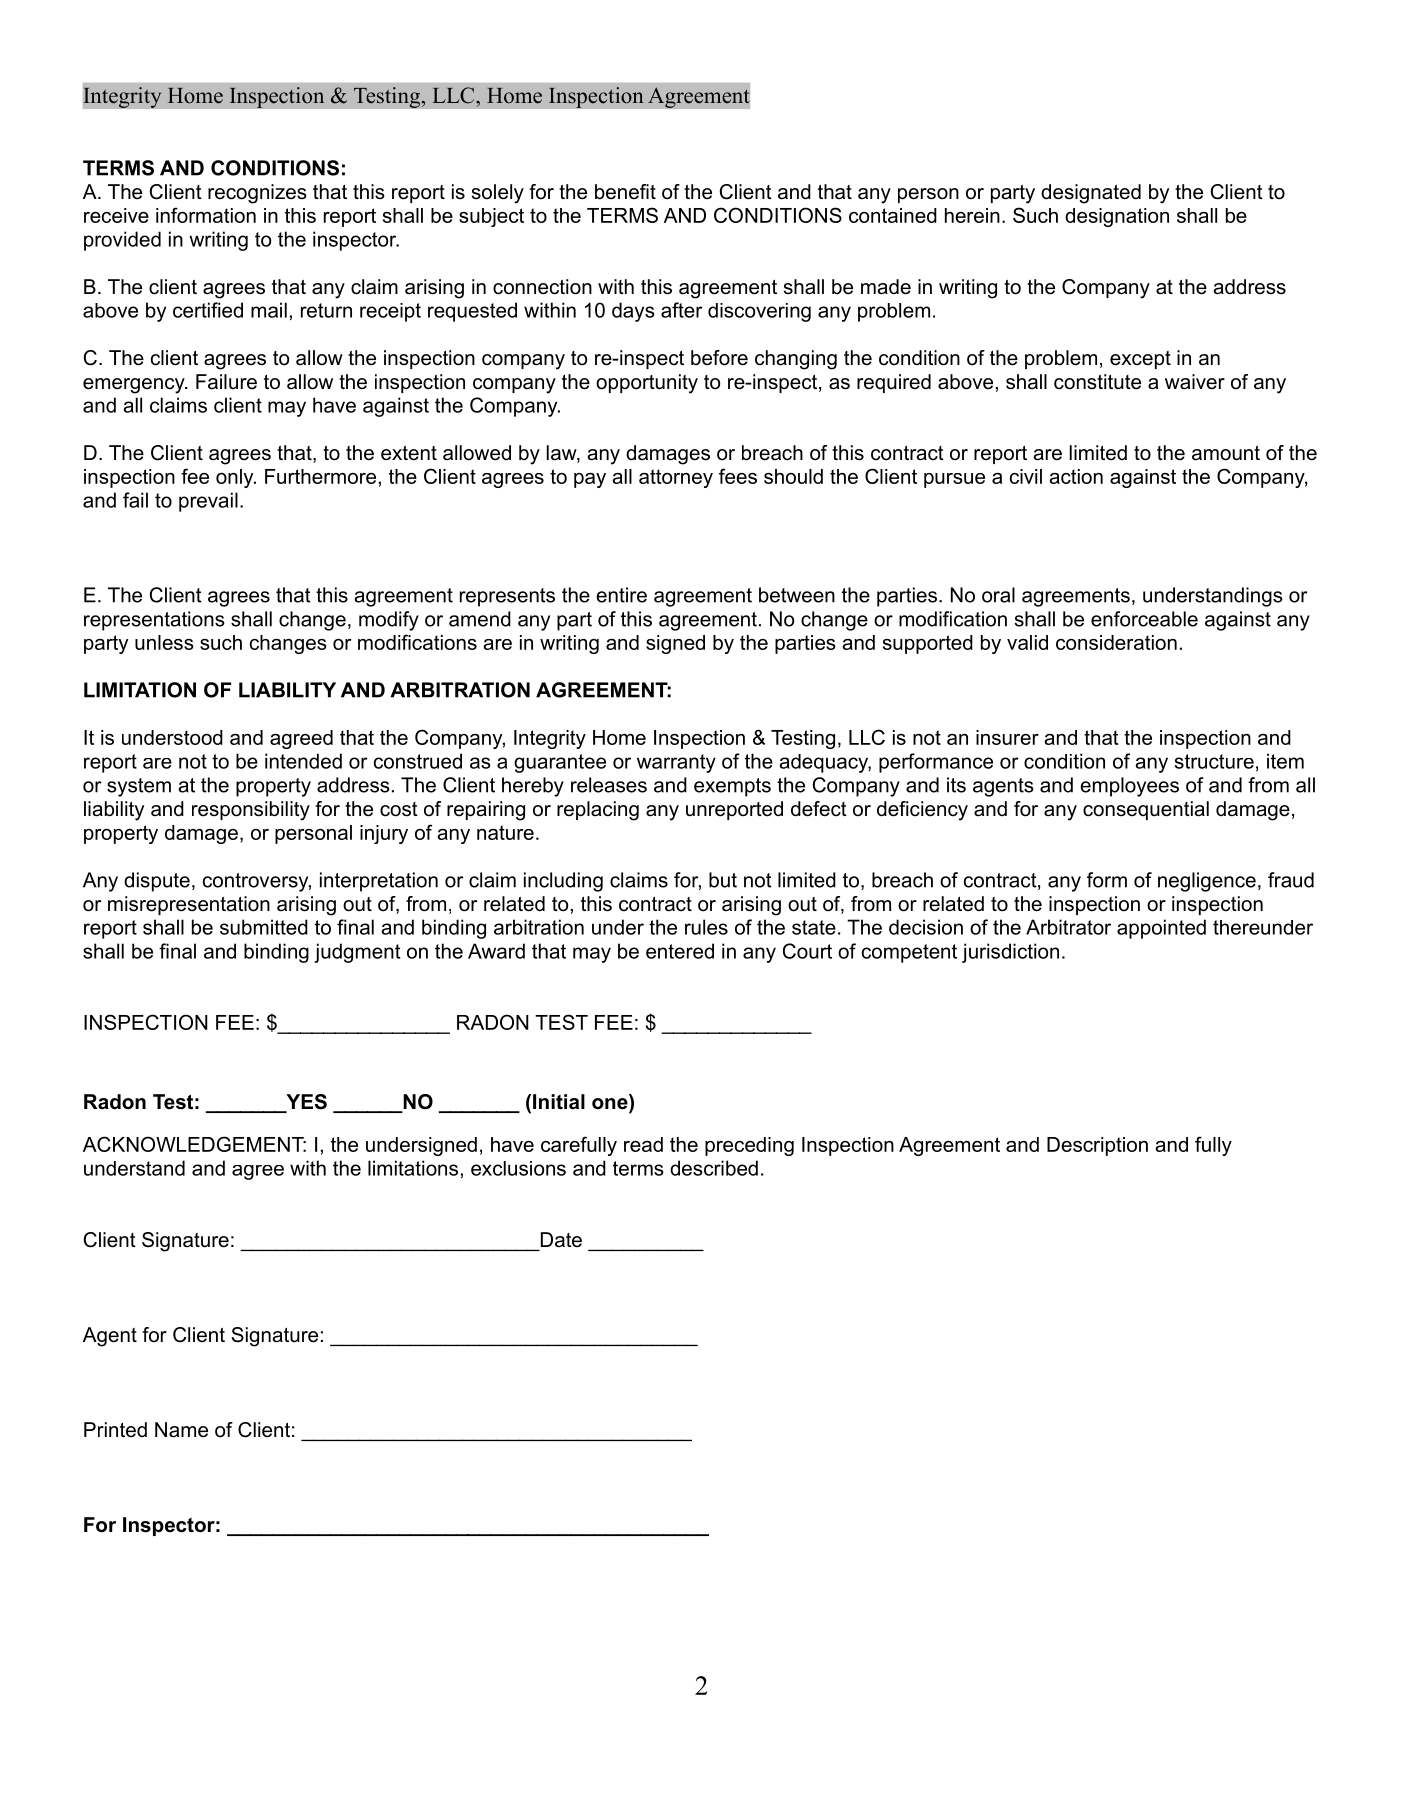 The width and height of the screenshot is (1403, 1816). What do you see at coordinates (1144, 619) in the screenshot?
I see `enforceable` at bounding box center [1144, 619].
